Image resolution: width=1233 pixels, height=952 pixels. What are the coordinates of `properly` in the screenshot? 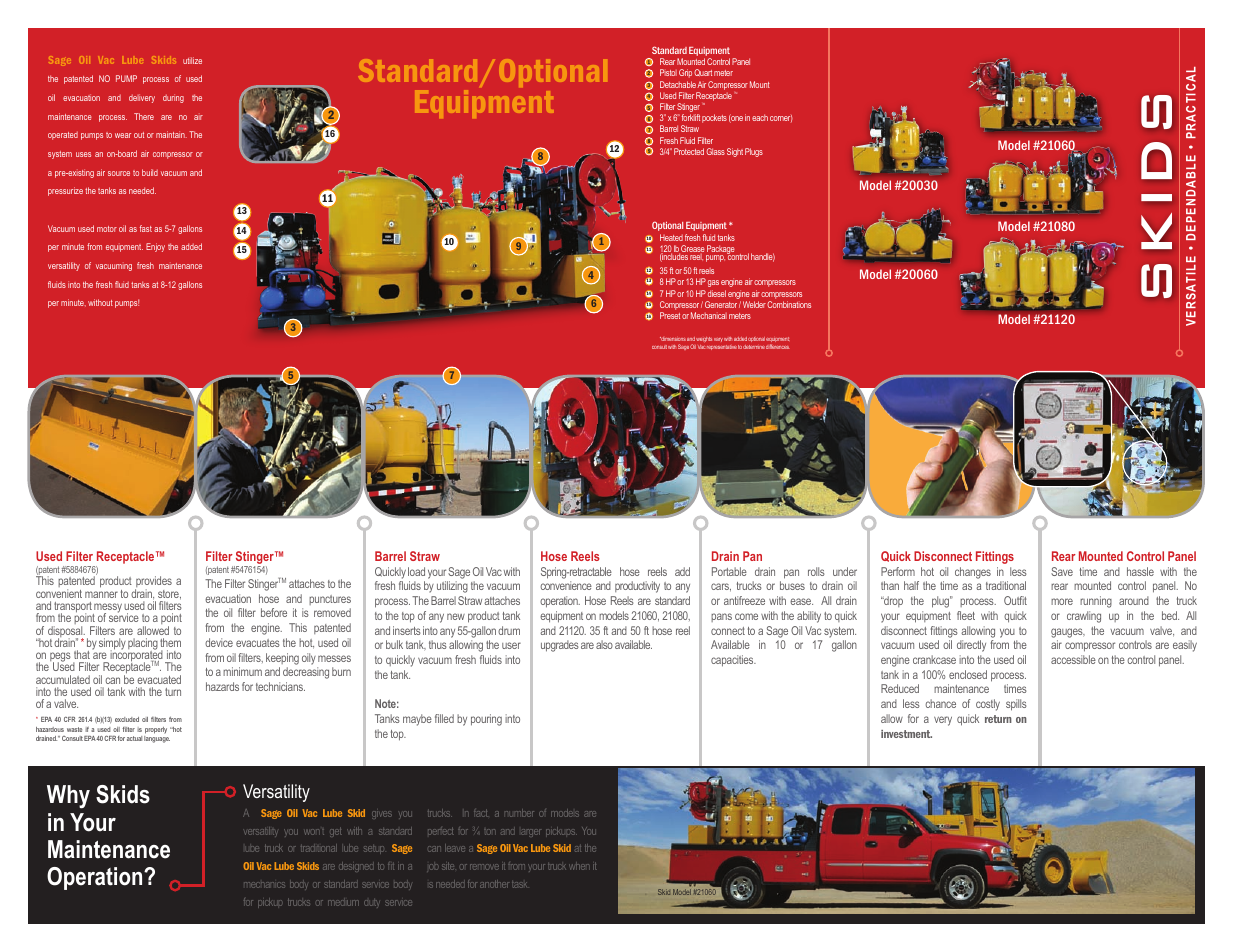 It's located at (156, 730).
